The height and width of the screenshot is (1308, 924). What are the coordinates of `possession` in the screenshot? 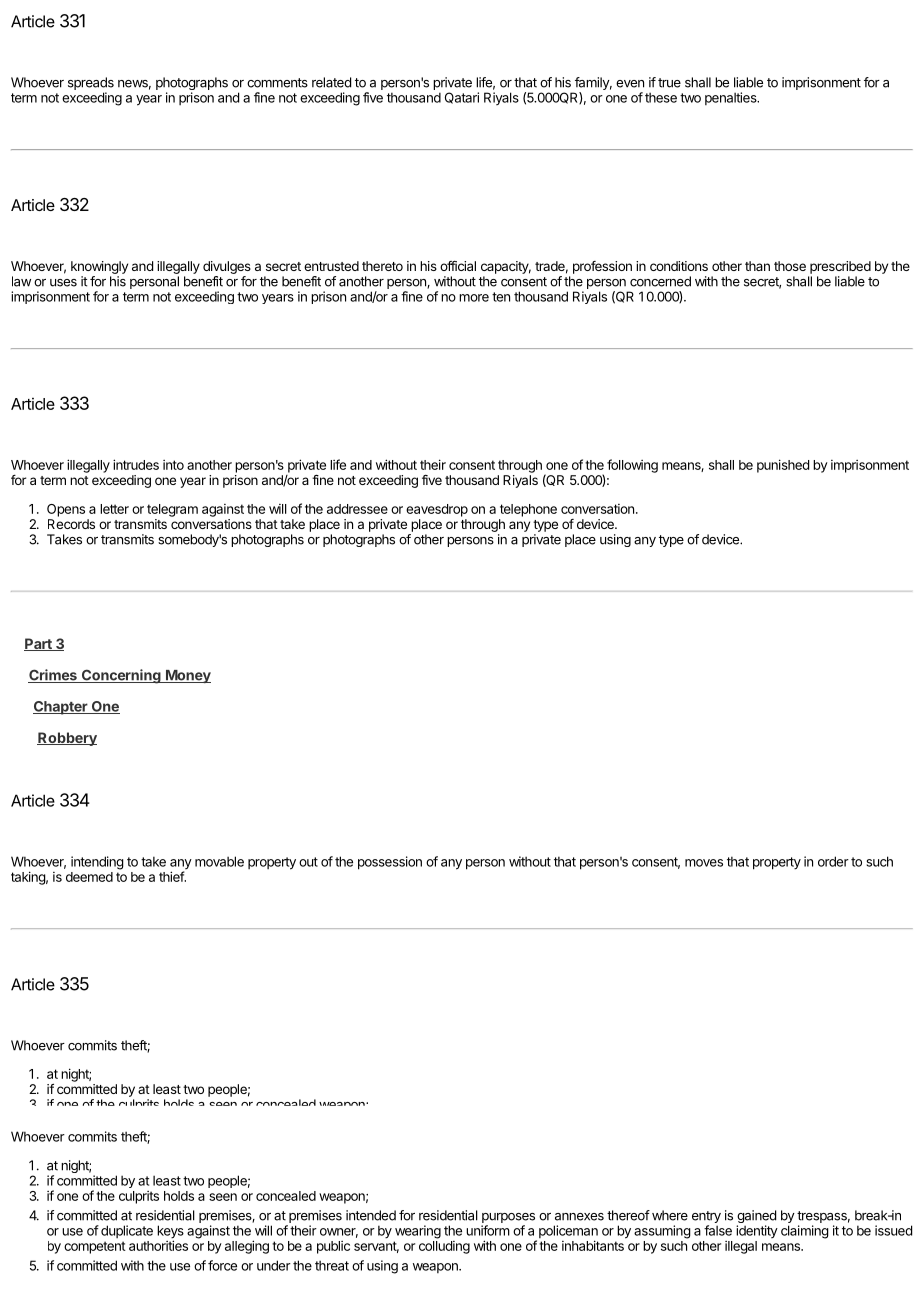 It's located at (390, 863).
